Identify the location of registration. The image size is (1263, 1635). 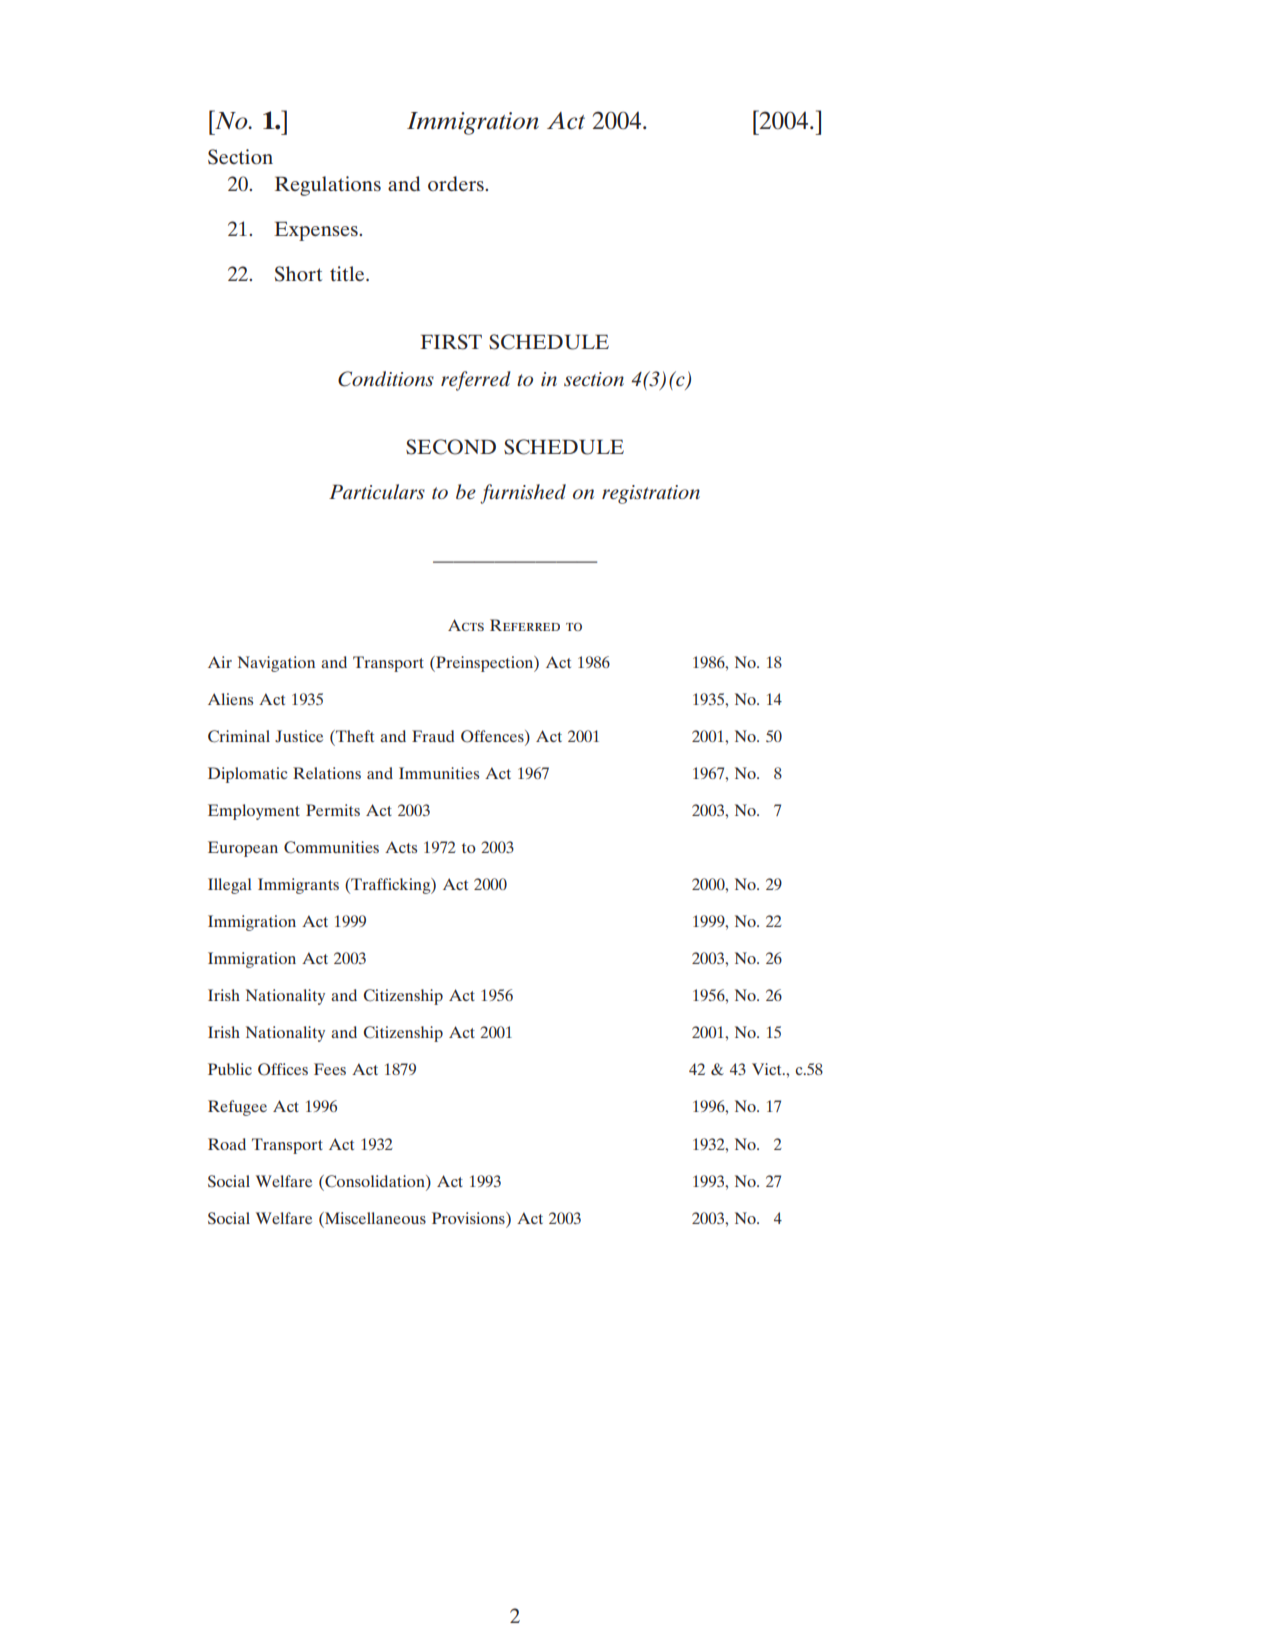
(651, 494).
